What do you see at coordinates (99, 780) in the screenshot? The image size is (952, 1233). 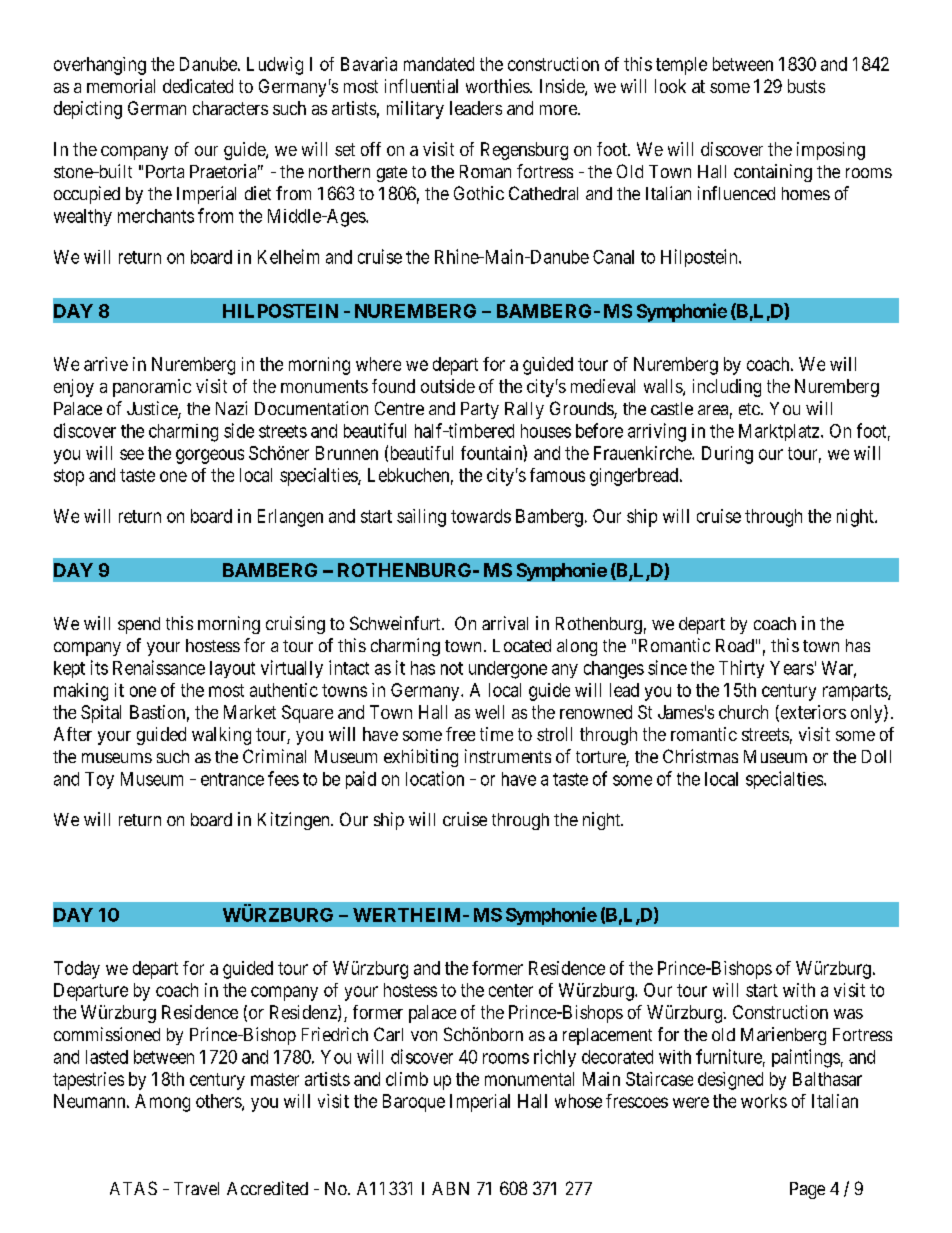 I see `Toy` at bounding box center [99, 780].
